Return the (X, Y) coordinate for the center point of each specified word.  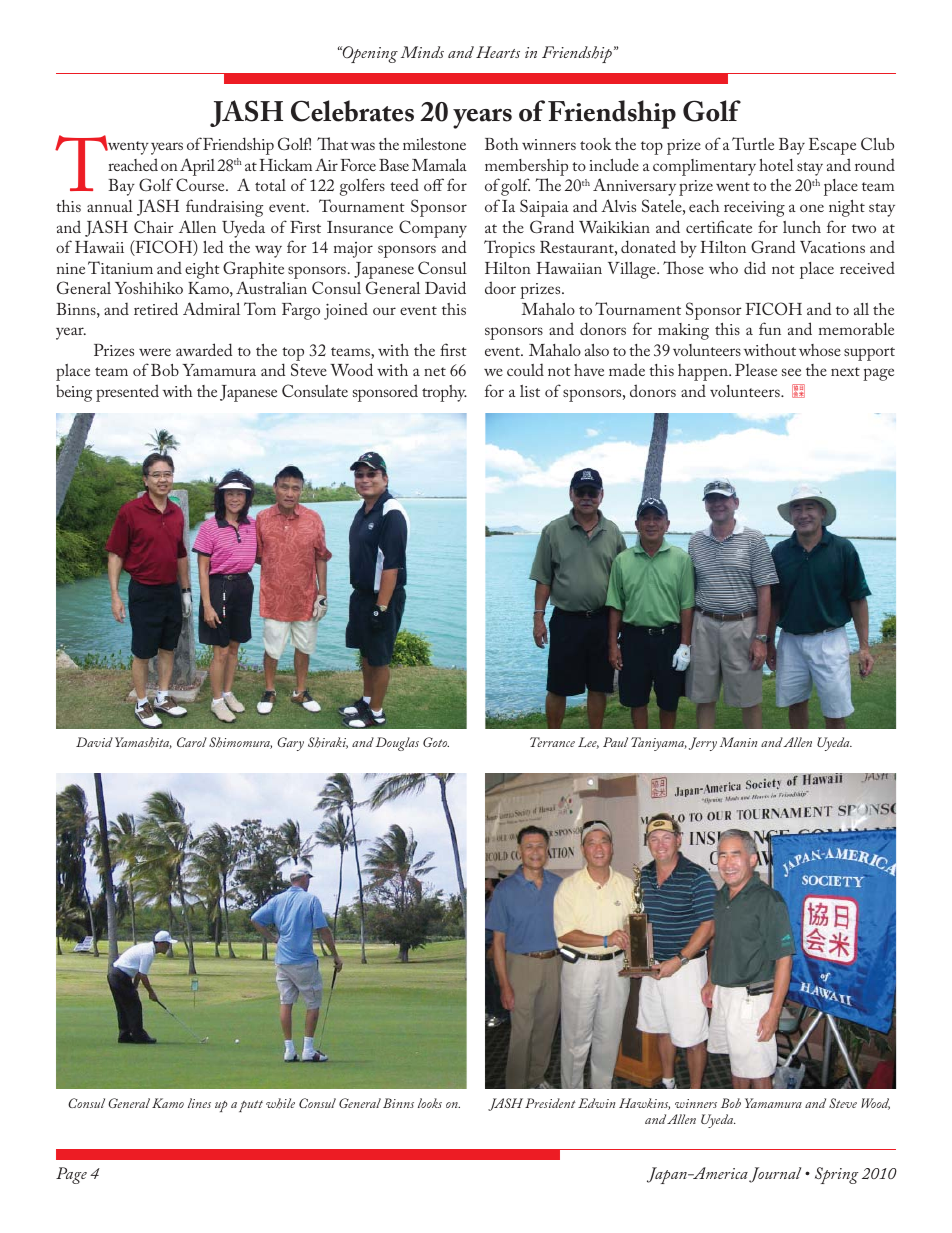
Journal (775, 1175)
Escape (832, 146)
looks (430, 1103)
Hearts (498, 52)
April (197, 168)
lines (199, 1103)
